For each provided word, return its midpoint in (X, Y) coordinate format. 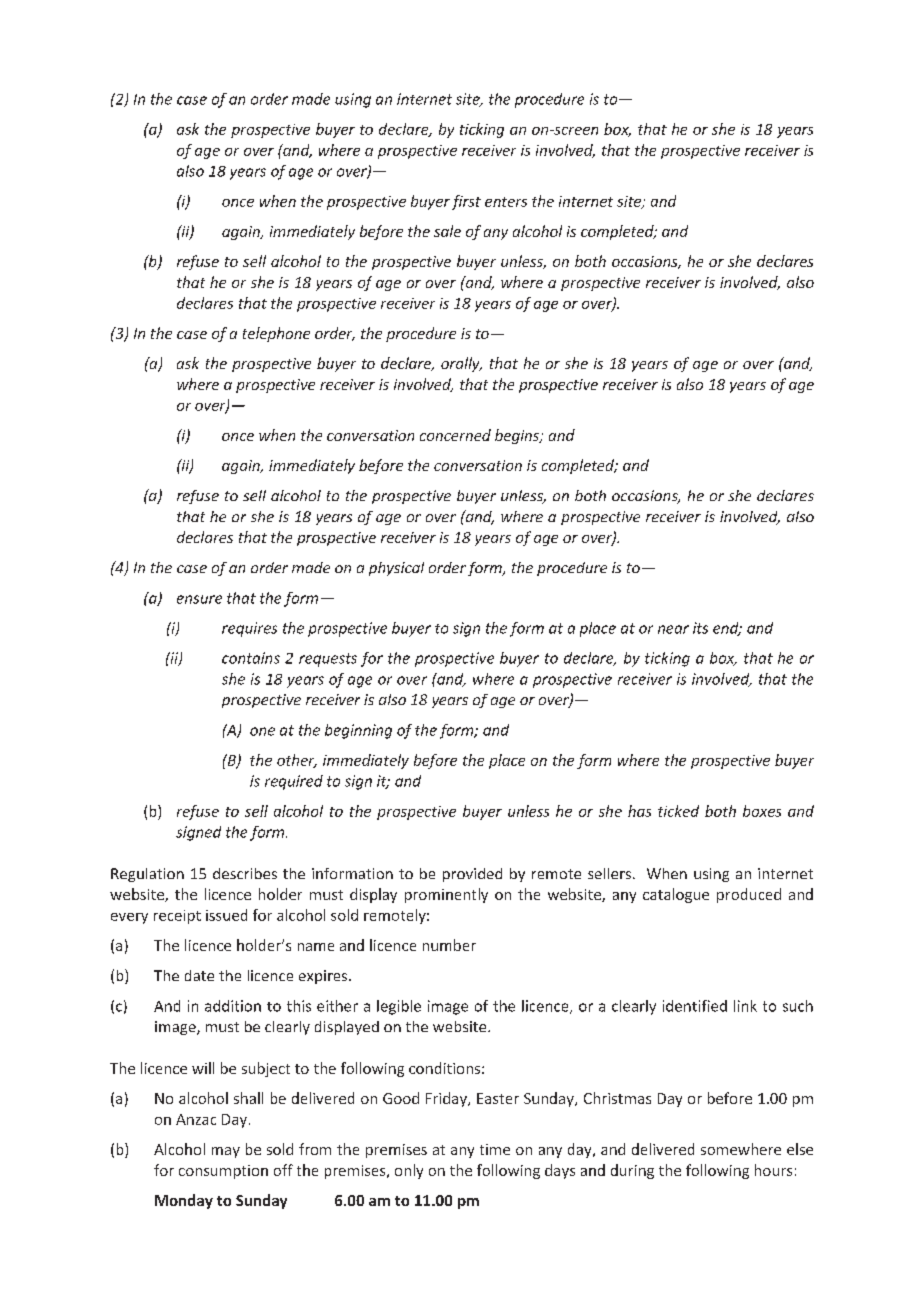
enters (506, 202)
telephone (276, 334)
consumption (223, 1172)
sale (447, 231)
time (495, 1149)
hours (773, 1170)
